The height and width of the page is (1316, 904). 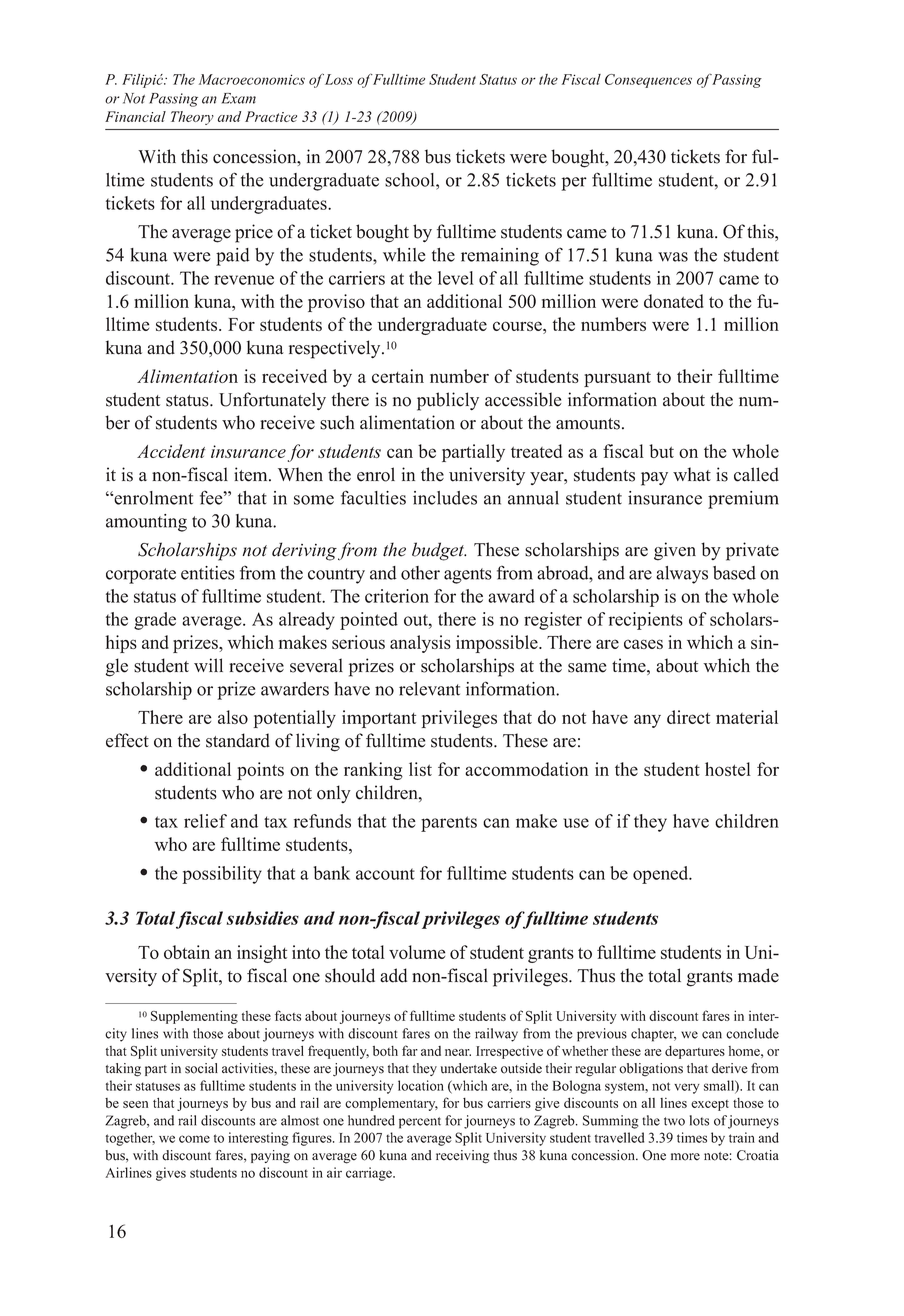 What do you see at coordinates (617, 379) in the page?
I see `pursuant` at bounding box center [617, 379].
